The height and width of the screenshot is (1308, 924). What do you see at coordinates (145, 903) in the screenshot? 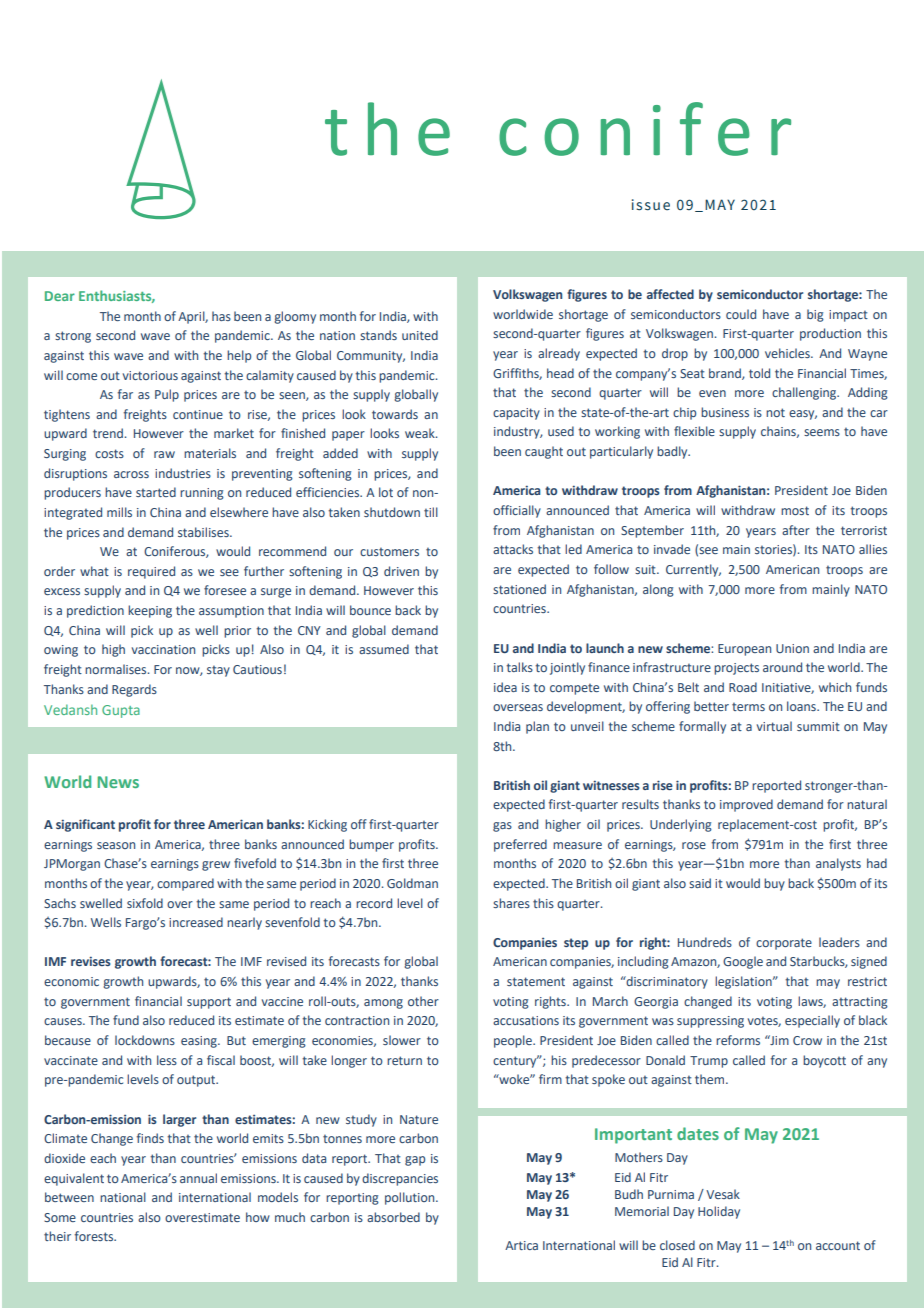
I see `sixfold` at bounding box center [145, 903].
